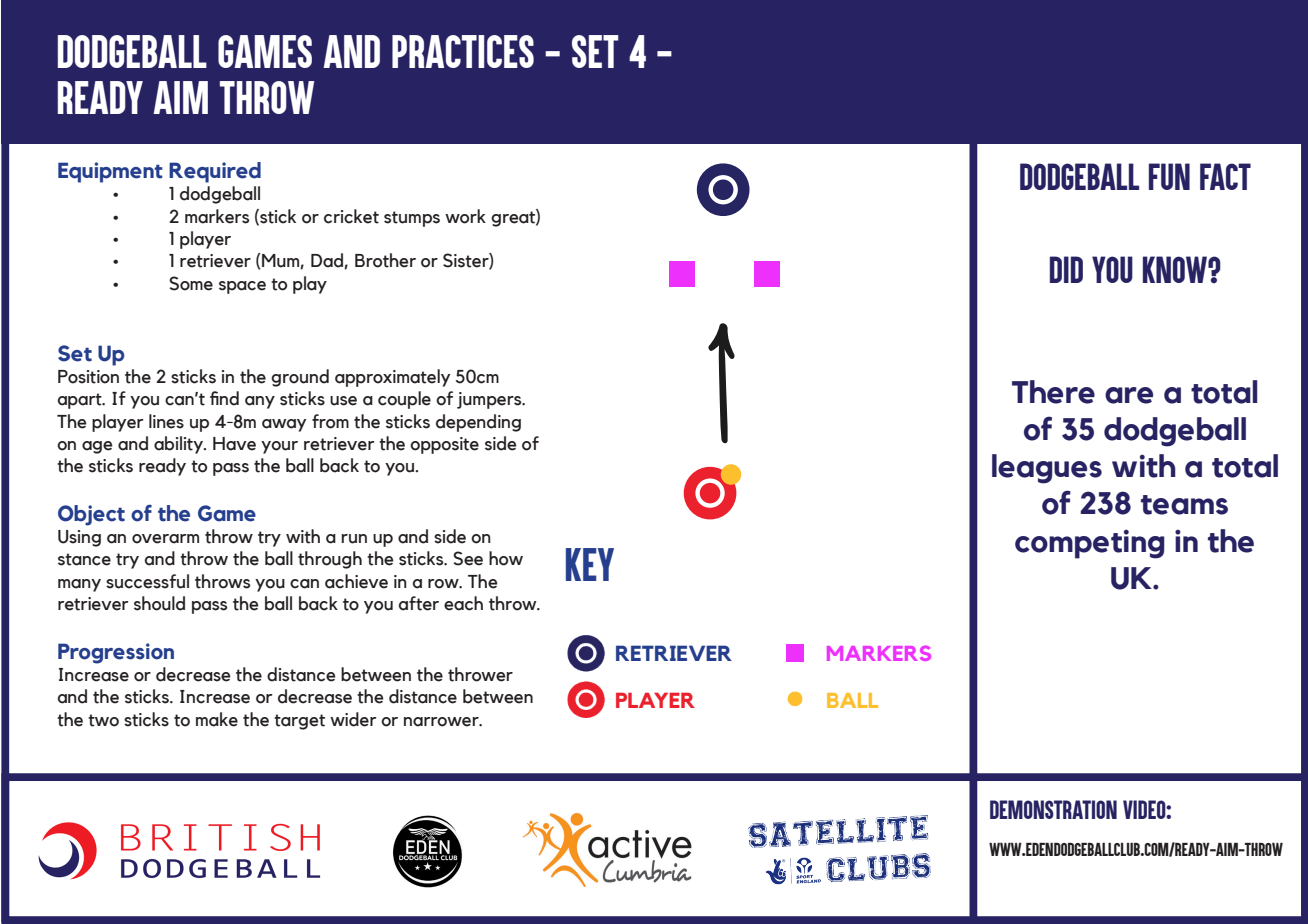 The height and width of the screenshot is (924, 1308). Describe the element at coordinates (353, 719) in the screenshot. I see `wider` at that location.
